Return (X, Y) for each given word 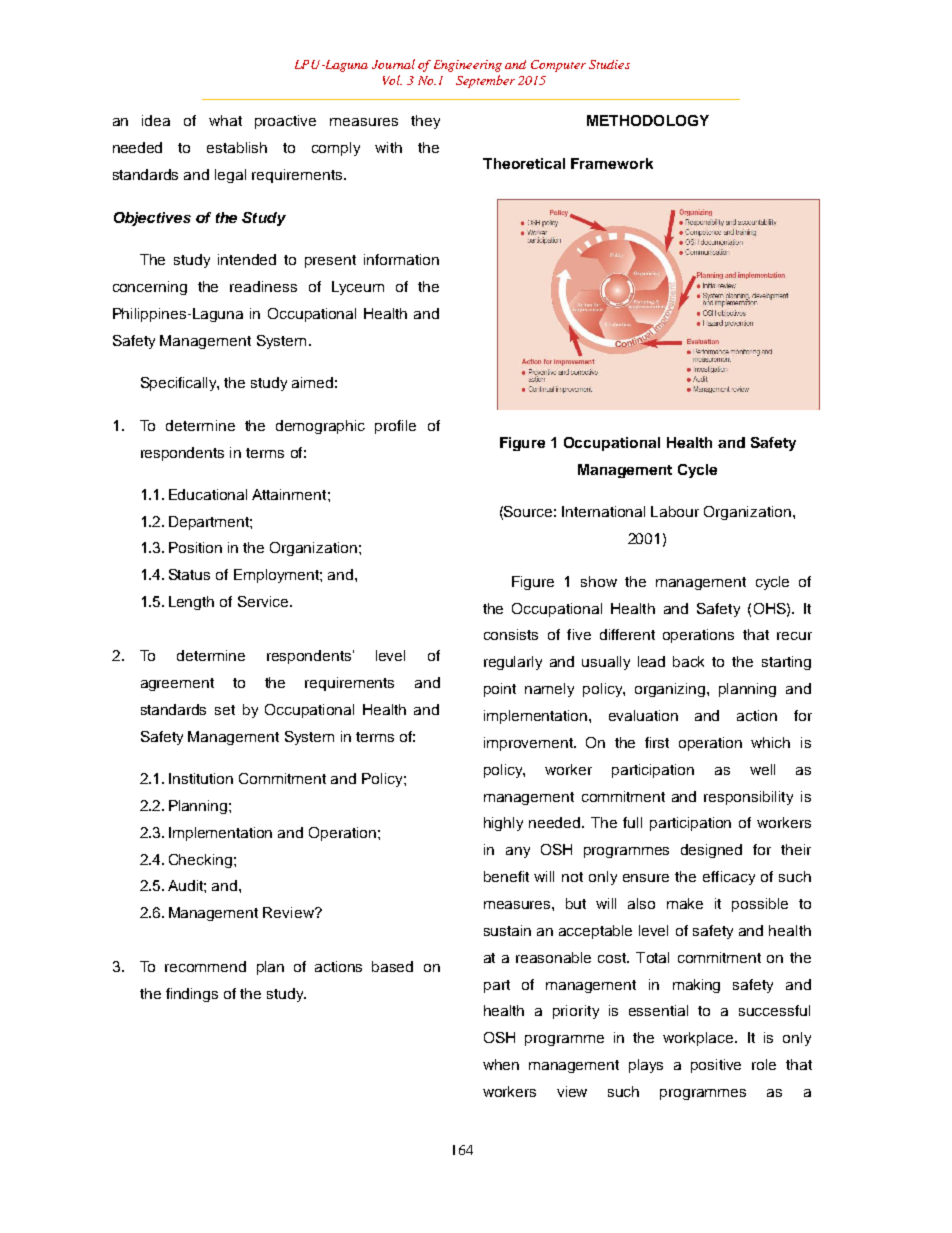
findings (192, 995)
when (501, 1064)
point (500, 690)
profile (395, 427)
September (485, 81)
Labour (675, 511)
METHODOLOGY (648, 120)
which (770, 742)
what (225, 120)
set (225, 710)
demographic (320, 427)
